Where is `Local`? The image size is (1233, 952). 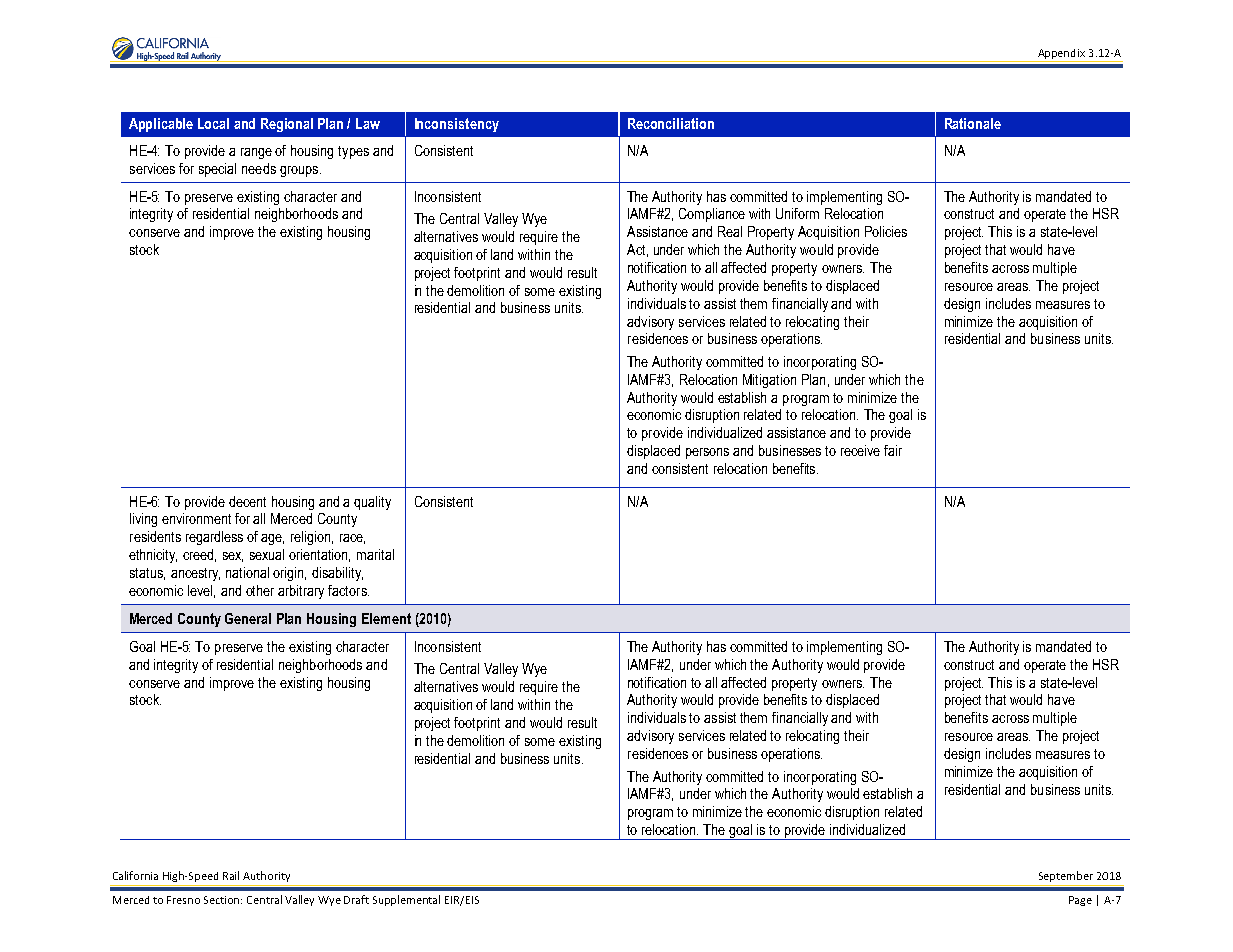
Local is located at coordinates (213, 123).
